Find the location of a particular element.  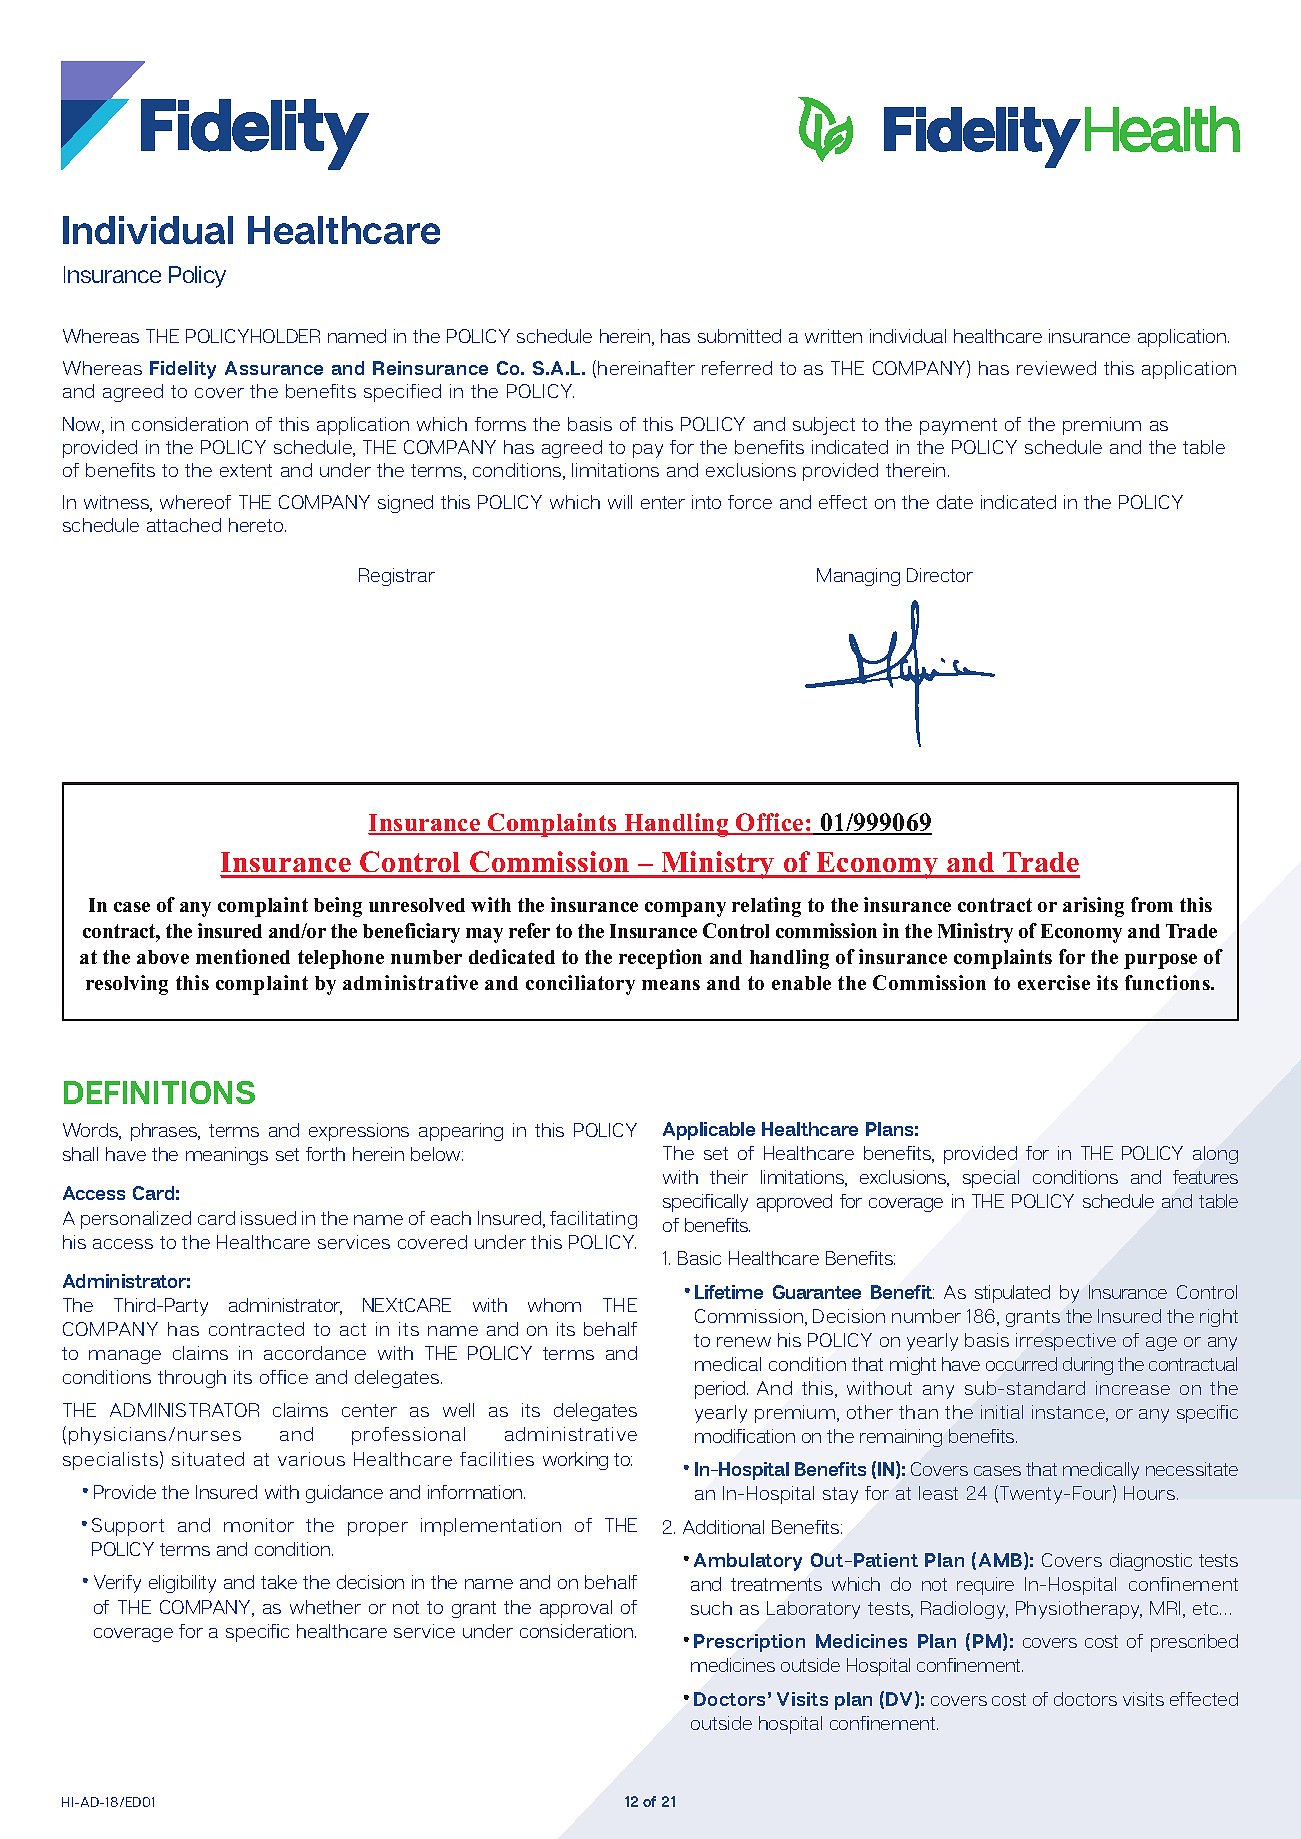

features is located at coordinates (1205, 1177).
